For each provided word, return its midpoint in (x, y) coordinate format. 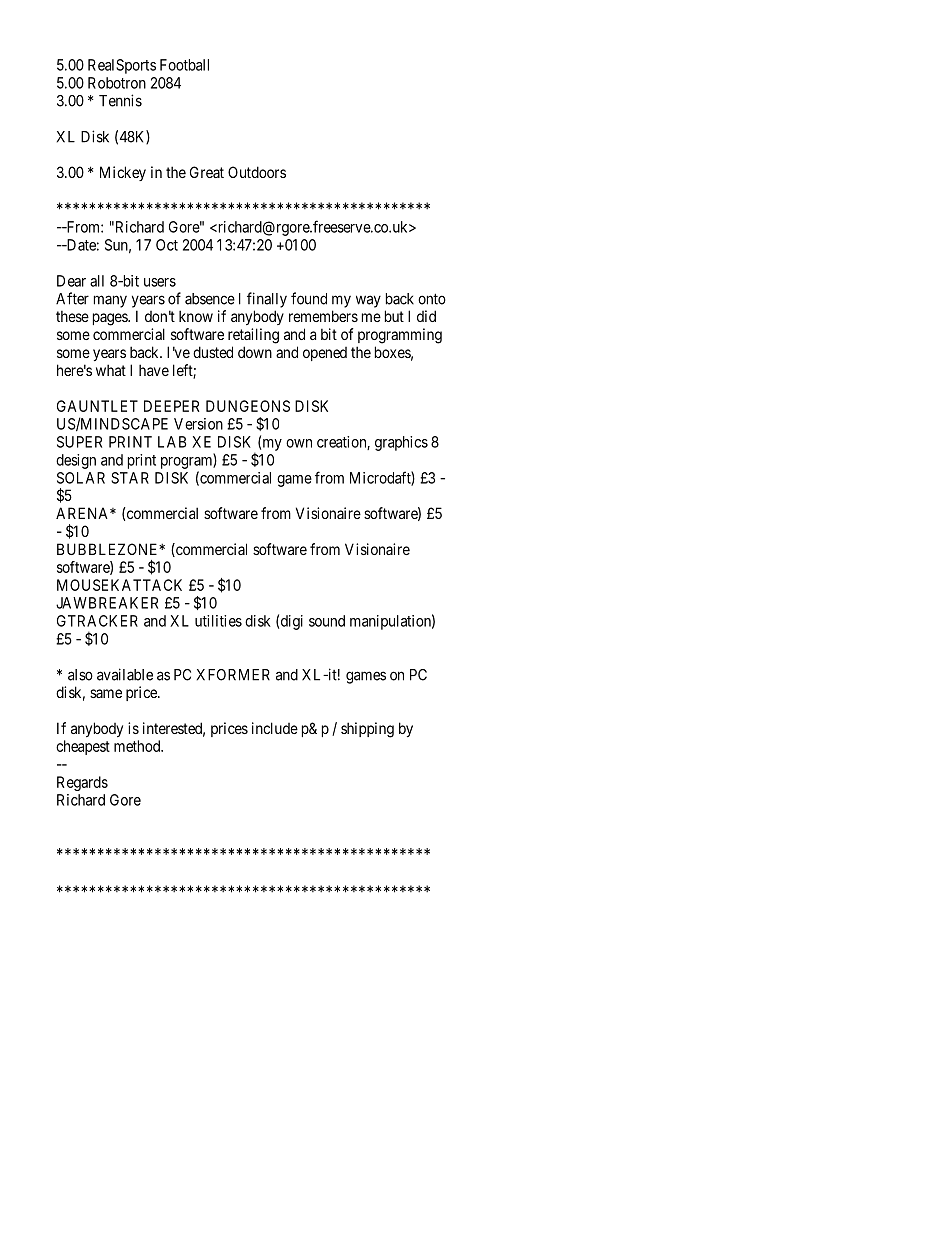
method (138, 746)
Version (198, 424)
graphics (401, 443)
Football (184, 65)
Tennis (120, 100)
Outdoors (257, 172)
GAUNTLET (97, 406)
